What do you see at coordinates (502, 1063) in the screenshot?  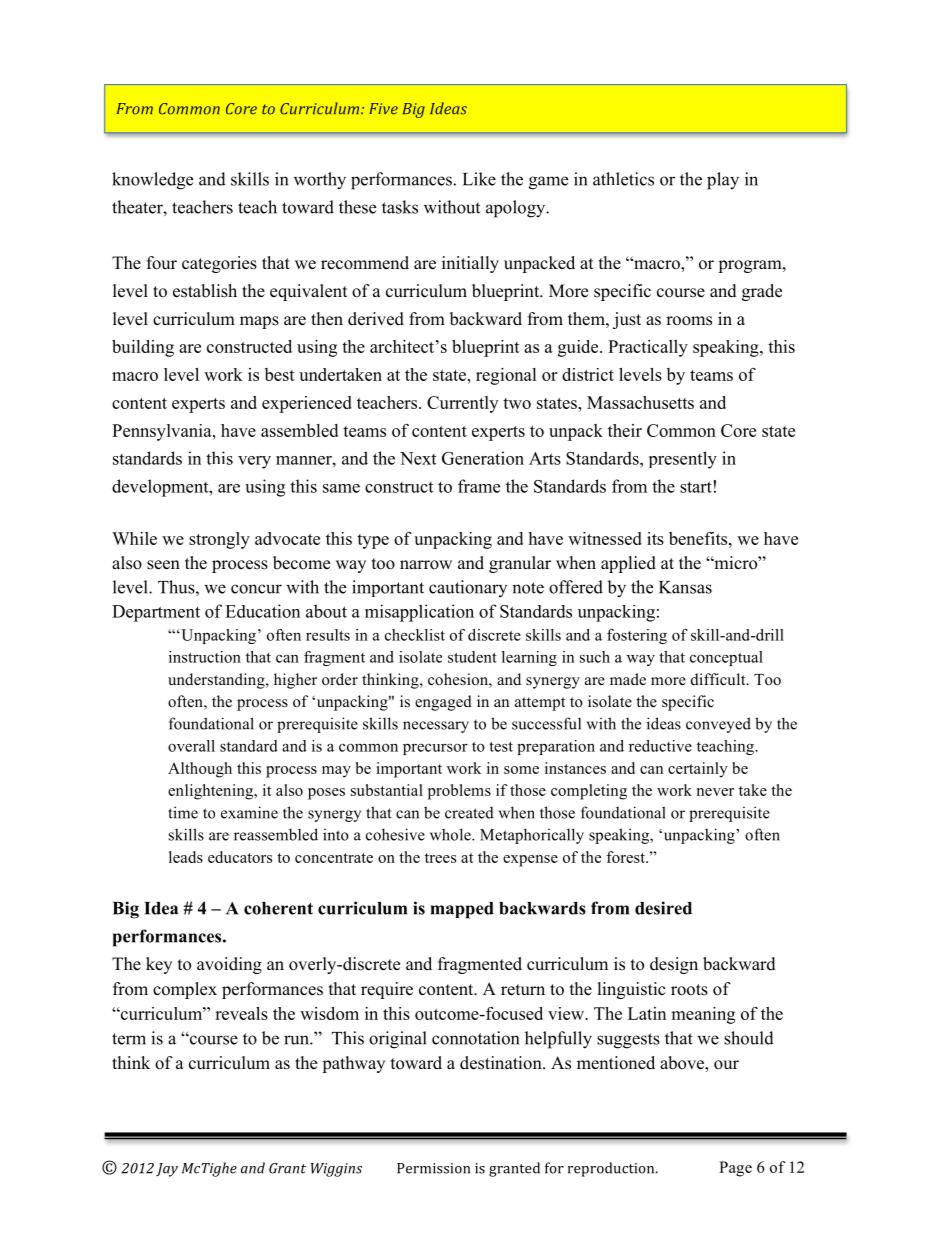 I see `destination` at bounding box center [502, 1063].
